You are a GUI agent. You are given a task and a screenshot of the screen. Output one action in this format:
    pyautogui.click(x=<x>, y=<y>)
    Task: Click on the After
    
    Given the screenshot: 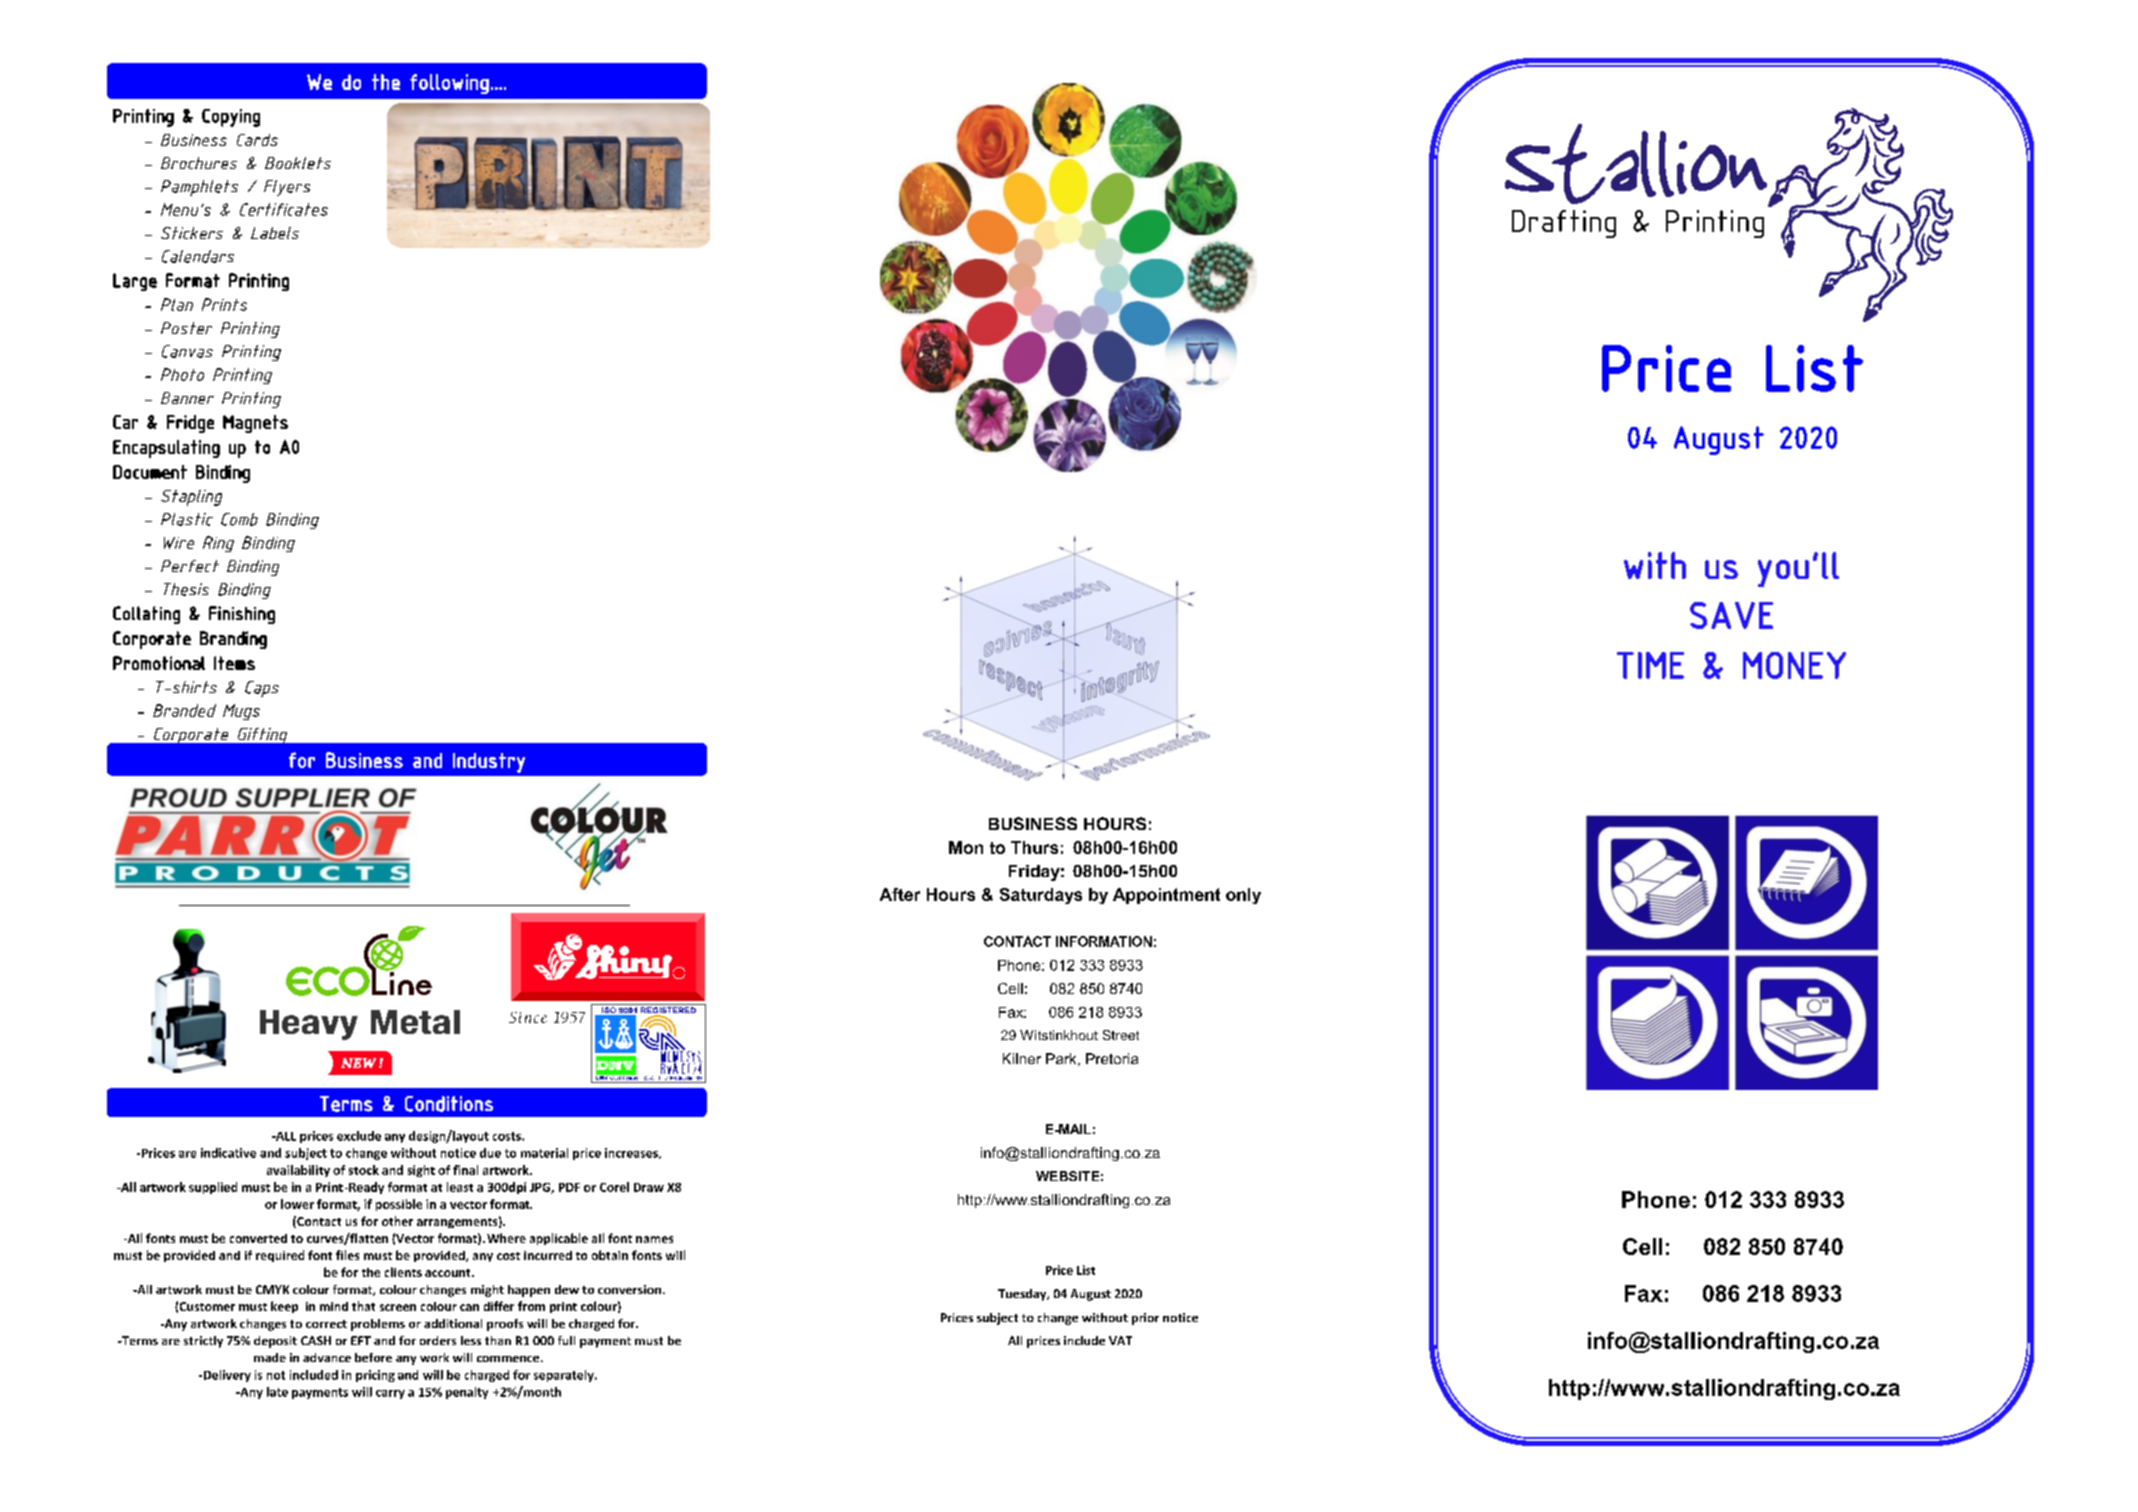 What is the action you would take?
    pyautogui.click(x=900, y=894)
